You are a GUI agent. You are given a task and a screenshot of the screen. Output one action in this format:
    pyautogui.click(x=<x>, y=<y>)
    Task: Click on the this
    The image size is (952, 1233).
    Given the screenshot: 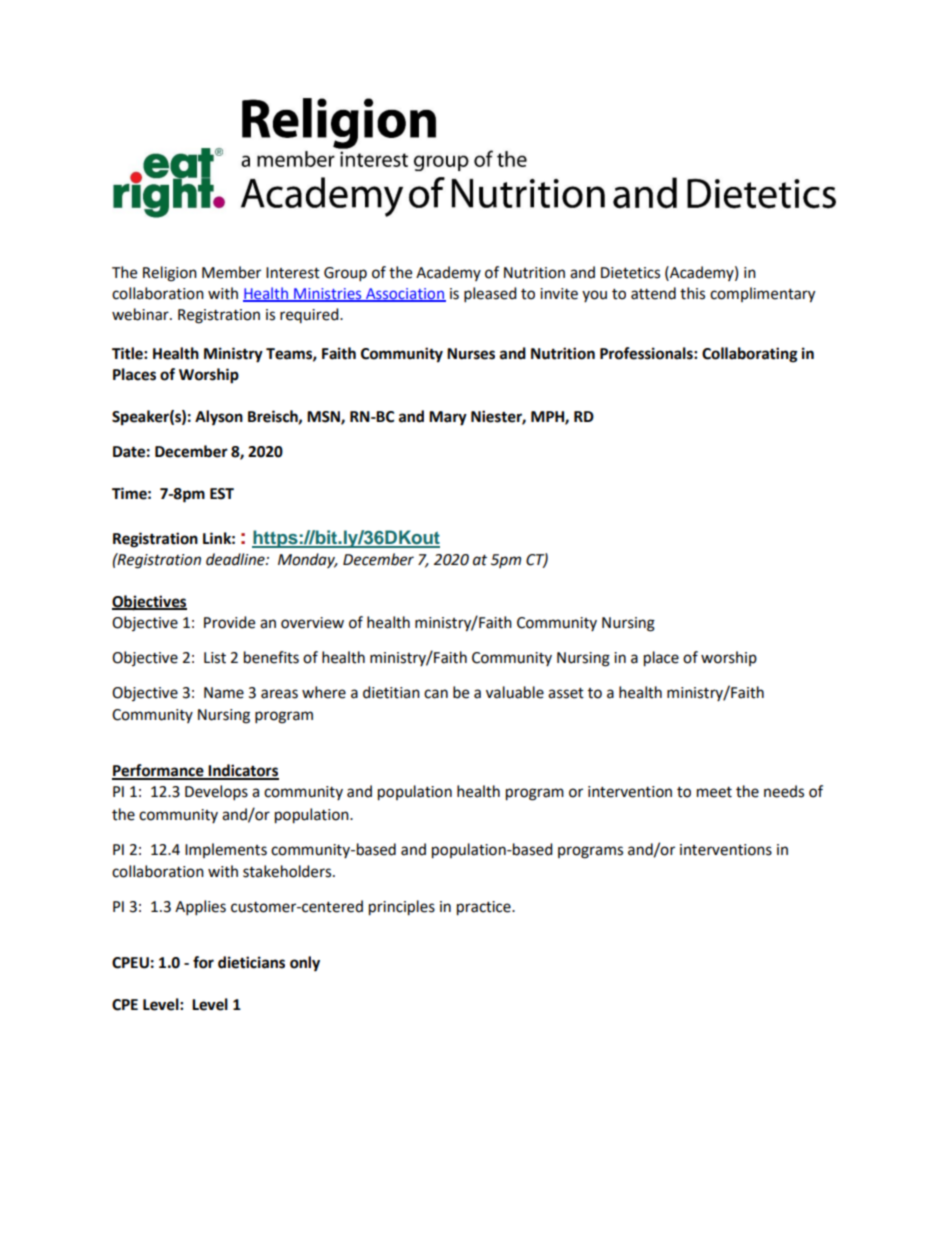 What is the action you would take?
    pyautogui.click(x=692, y=293)
